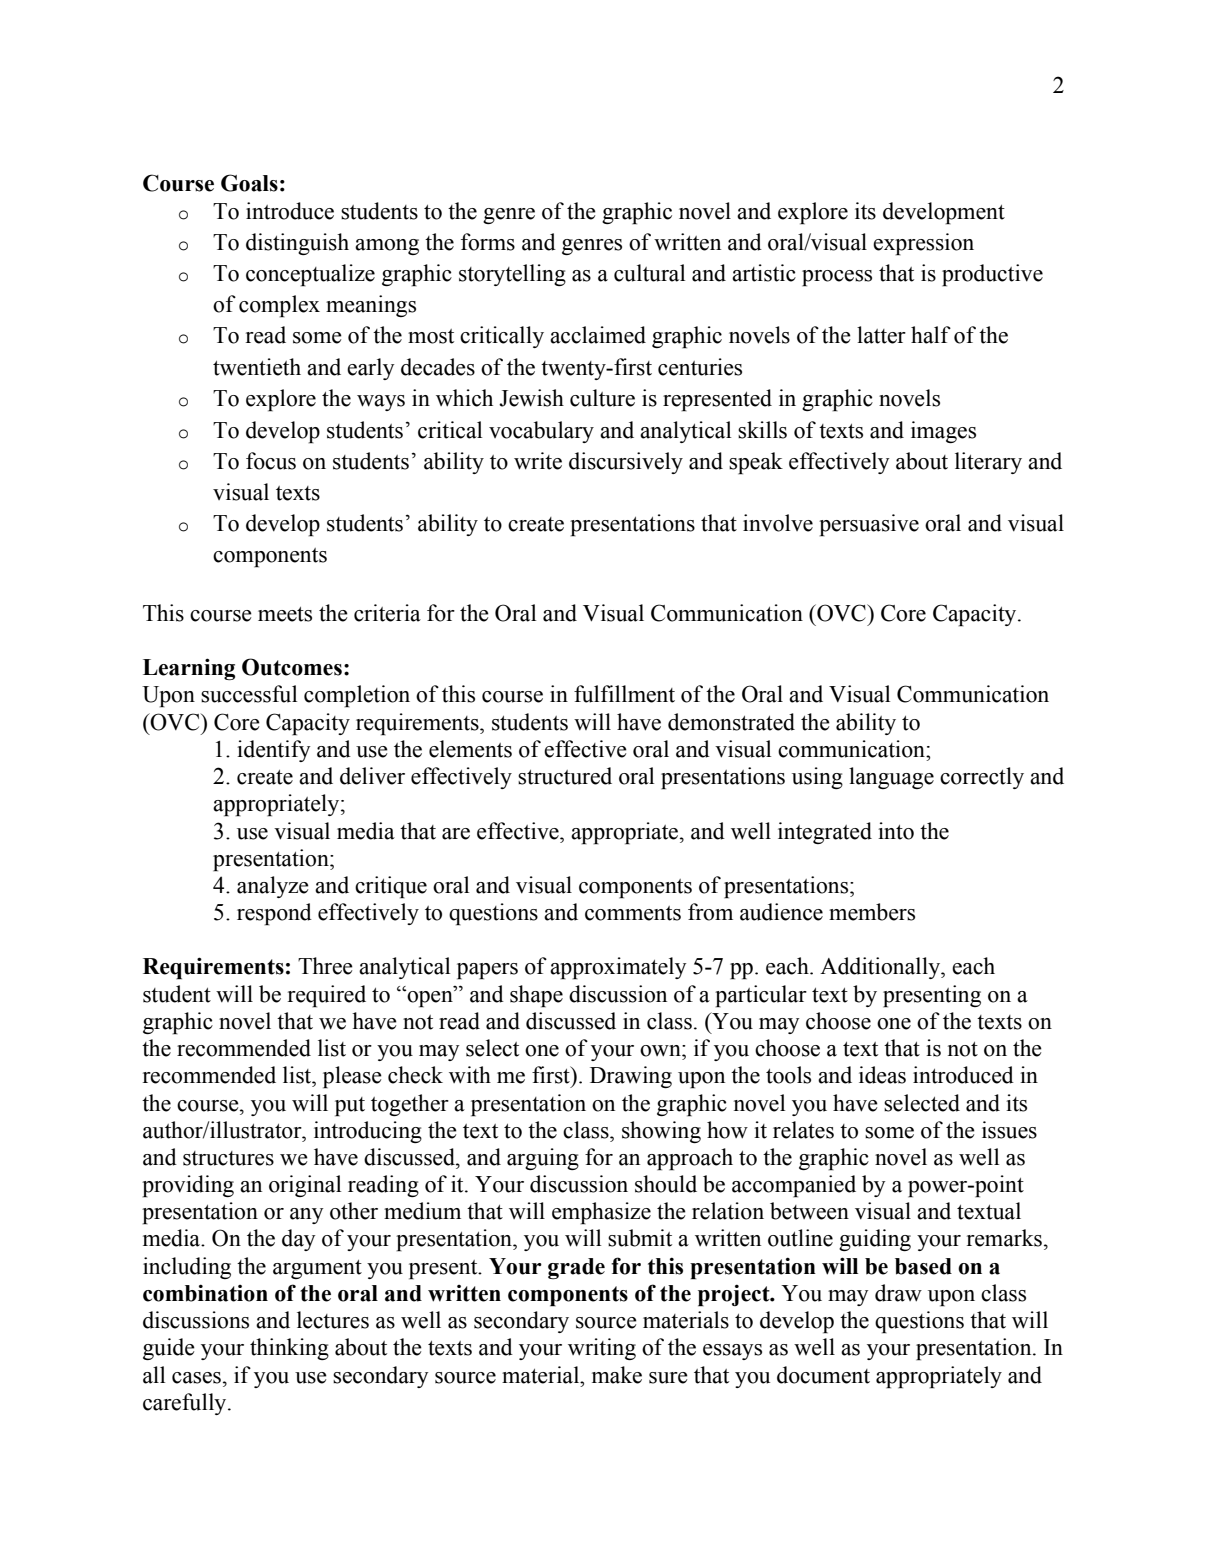 The width and height of the page is (1206, 1561). Describe the element at coordinates (618, 968) in the page. I see `approximately` at that location.
